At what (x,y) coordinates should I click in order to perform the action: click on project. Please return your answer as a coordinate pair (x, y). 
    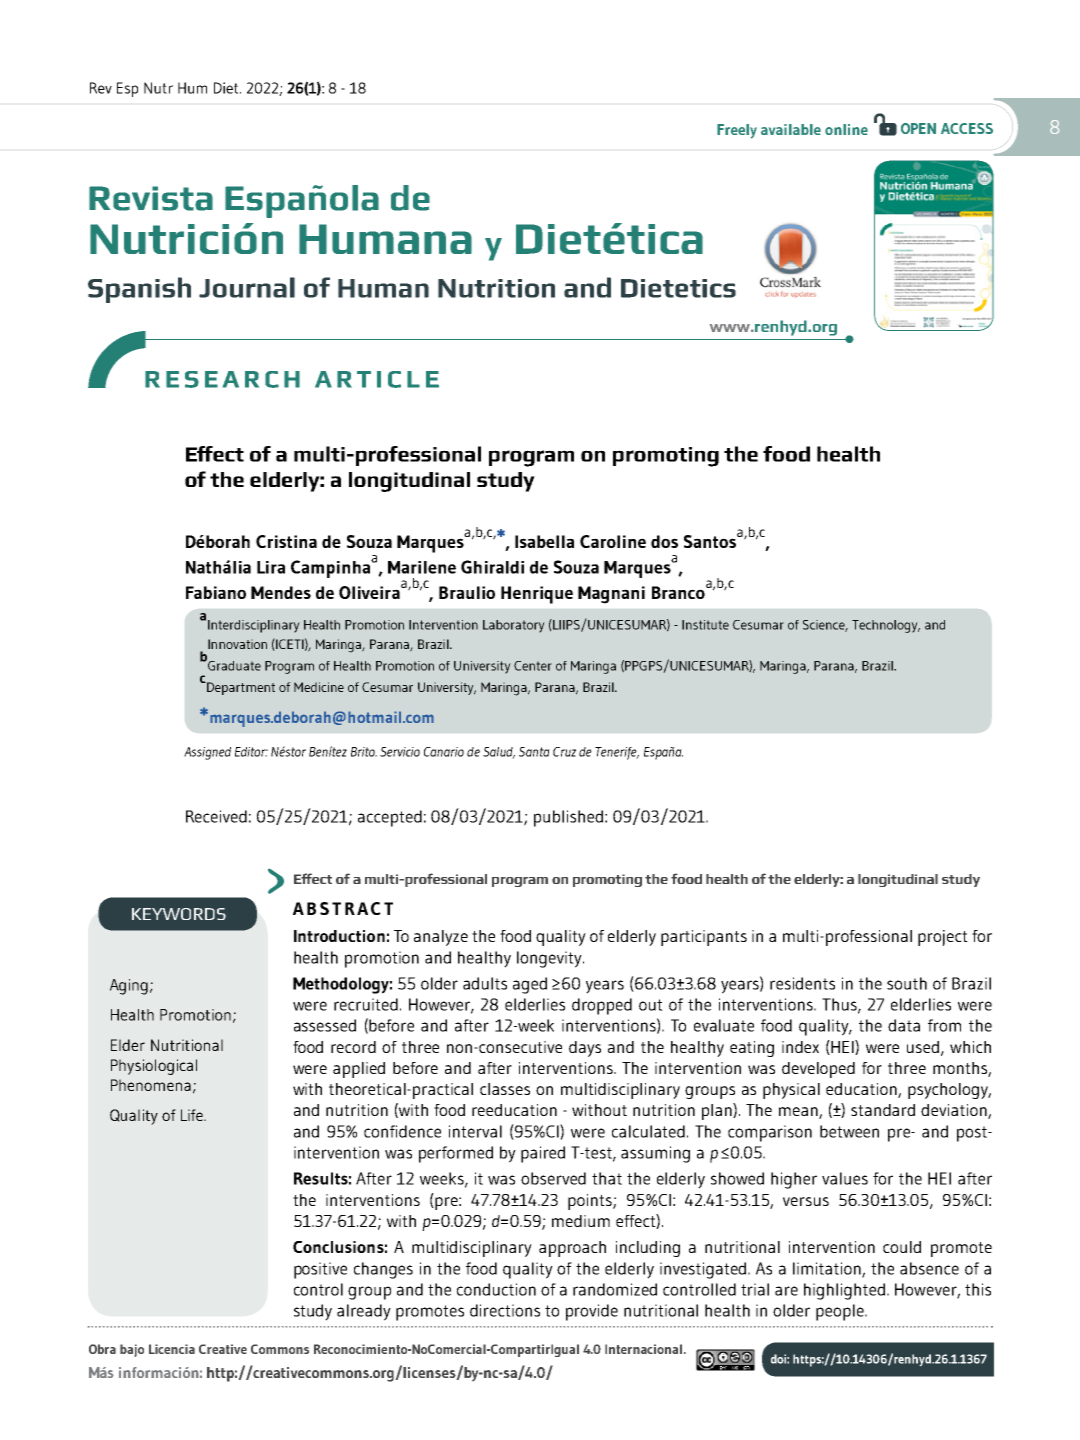
    Looking at the image, I should click on (943, 938).
